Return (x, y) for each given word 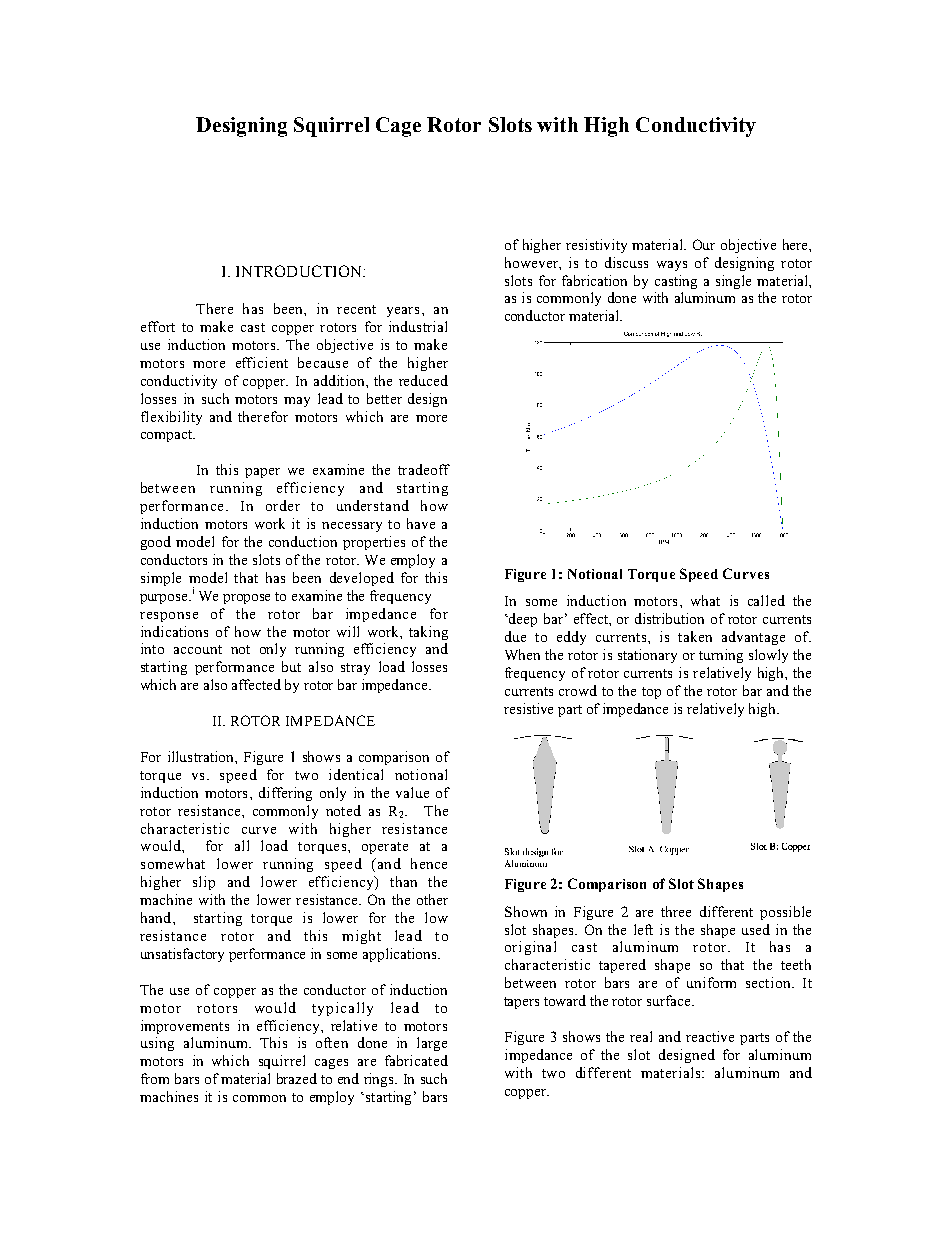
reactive (710, 1036)
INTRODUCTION (300, 271)
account (198, 649)
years (403, 312)
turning (721, 656)
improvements (185, 1027)
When (522, 654)
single (733, 282)
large (432, 1044)
